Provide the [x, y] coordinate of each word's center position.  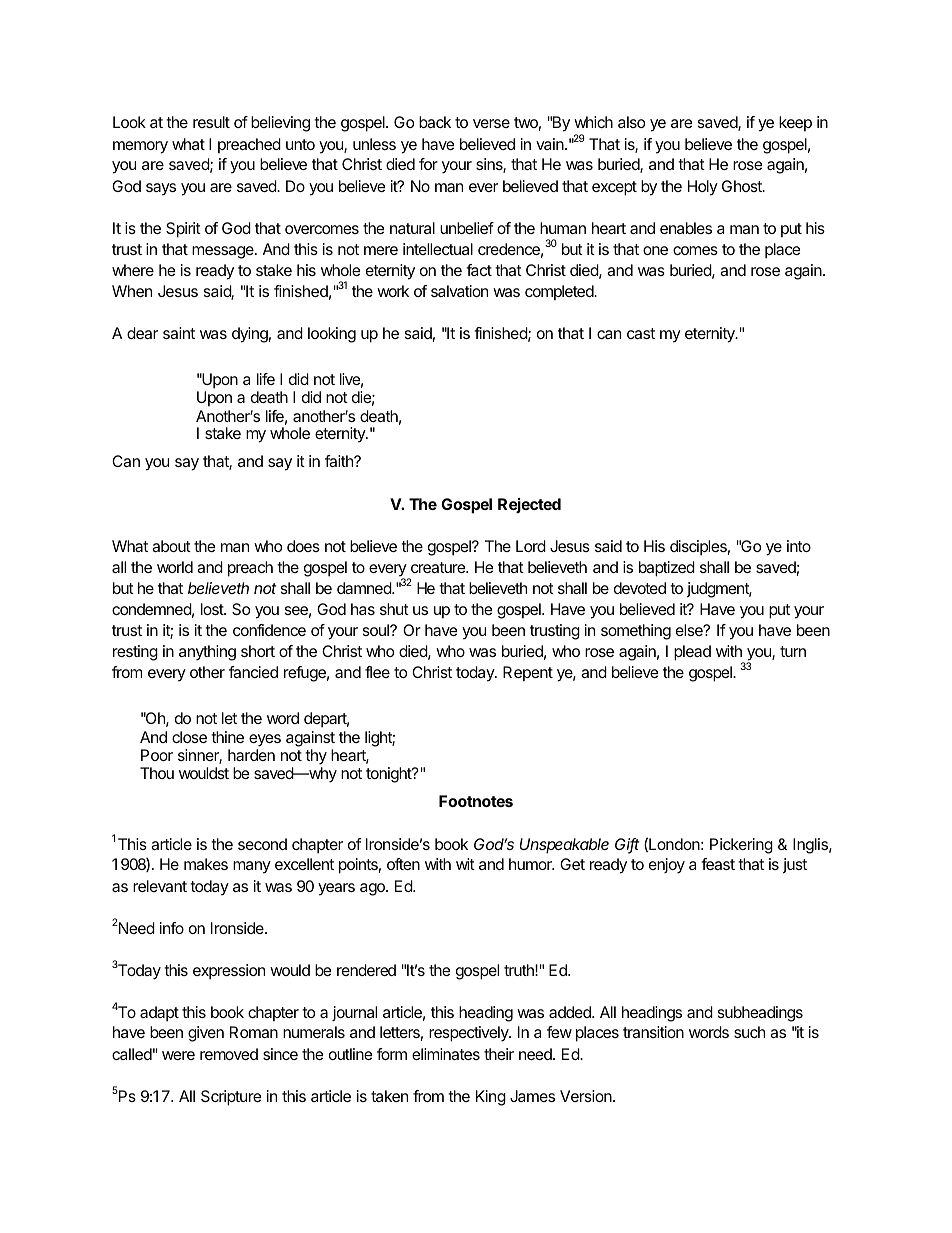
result [211, 122]
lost [213, 609]
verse [491, 123]
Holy [703, 188]
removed [229, 1054]
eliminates [446, 1054]
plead [692, 653]
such [749, 1032]
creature [439, 567]
